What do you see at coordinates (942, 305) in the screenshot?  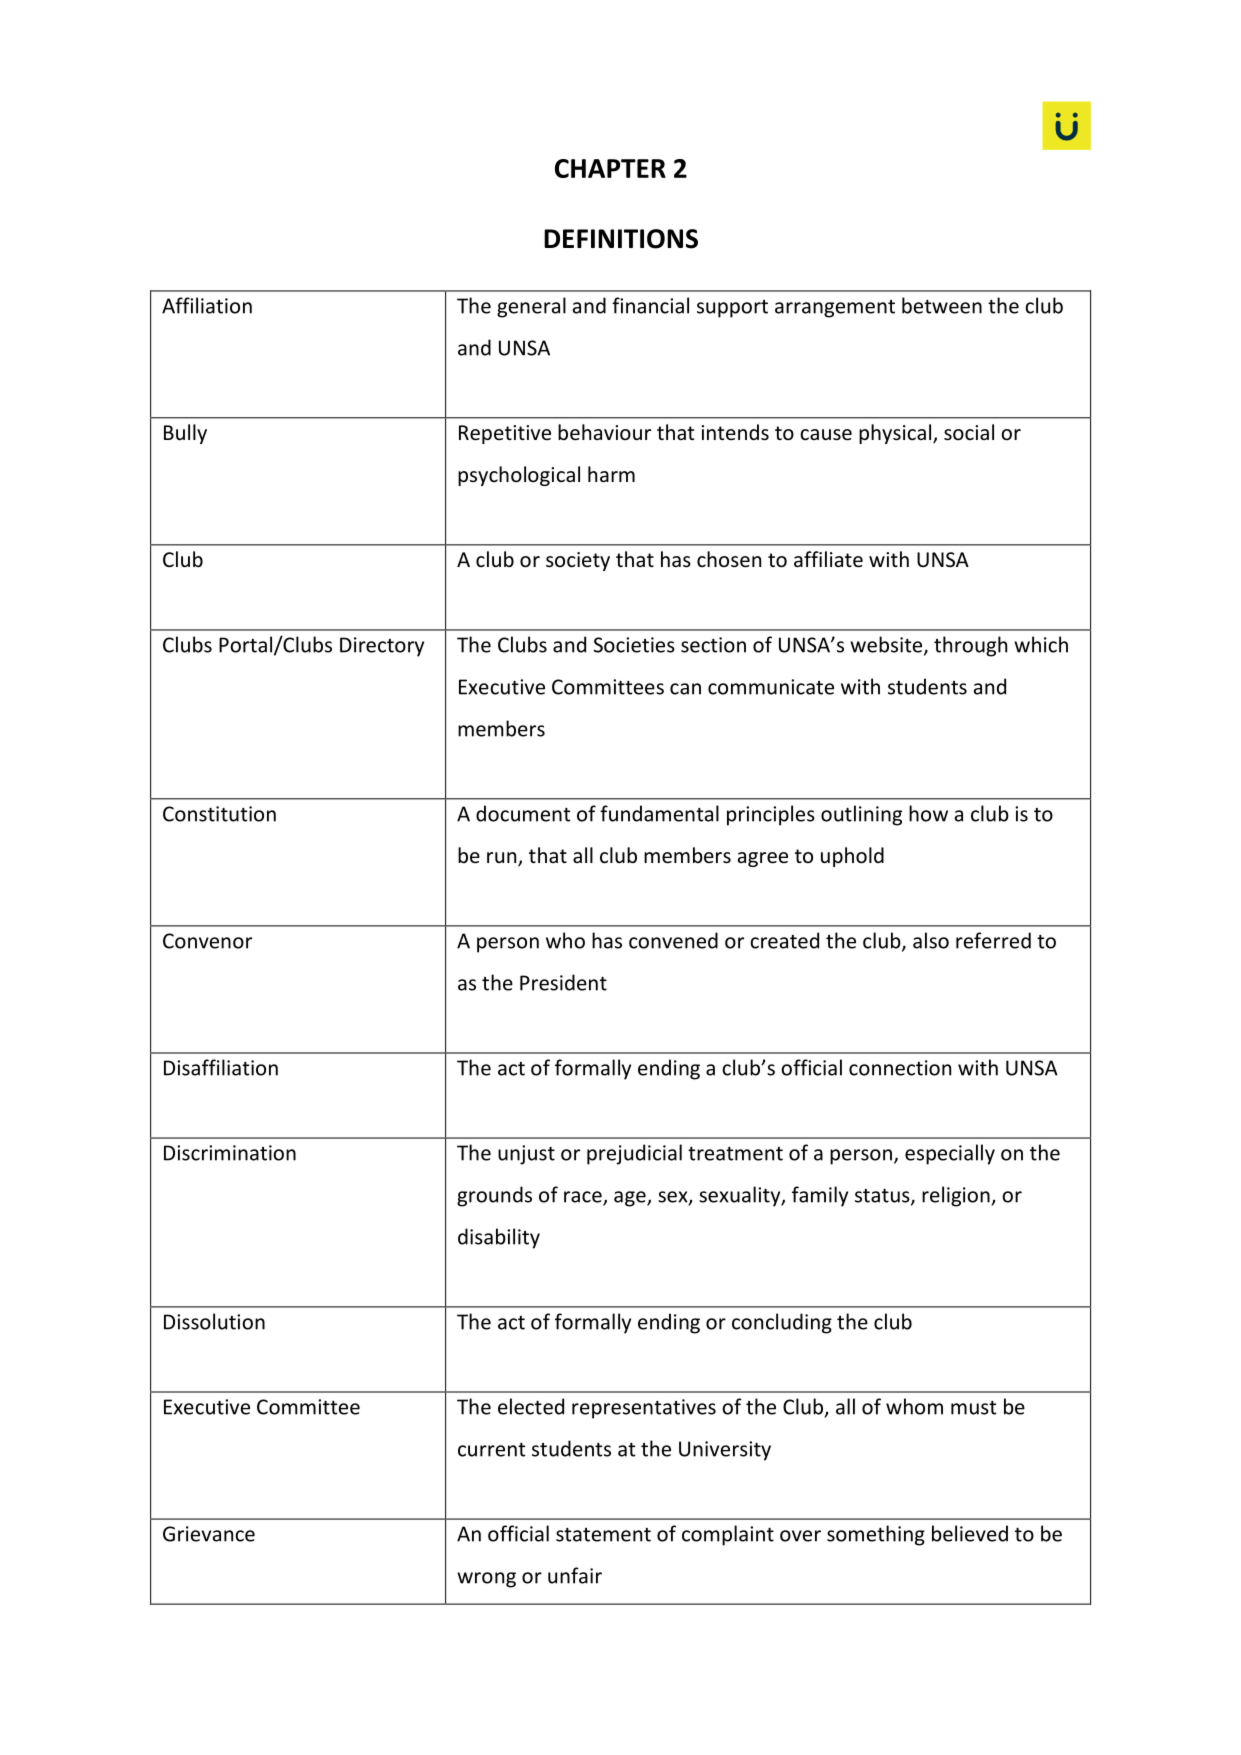 I see `between` at bounding box center [942, 305].
